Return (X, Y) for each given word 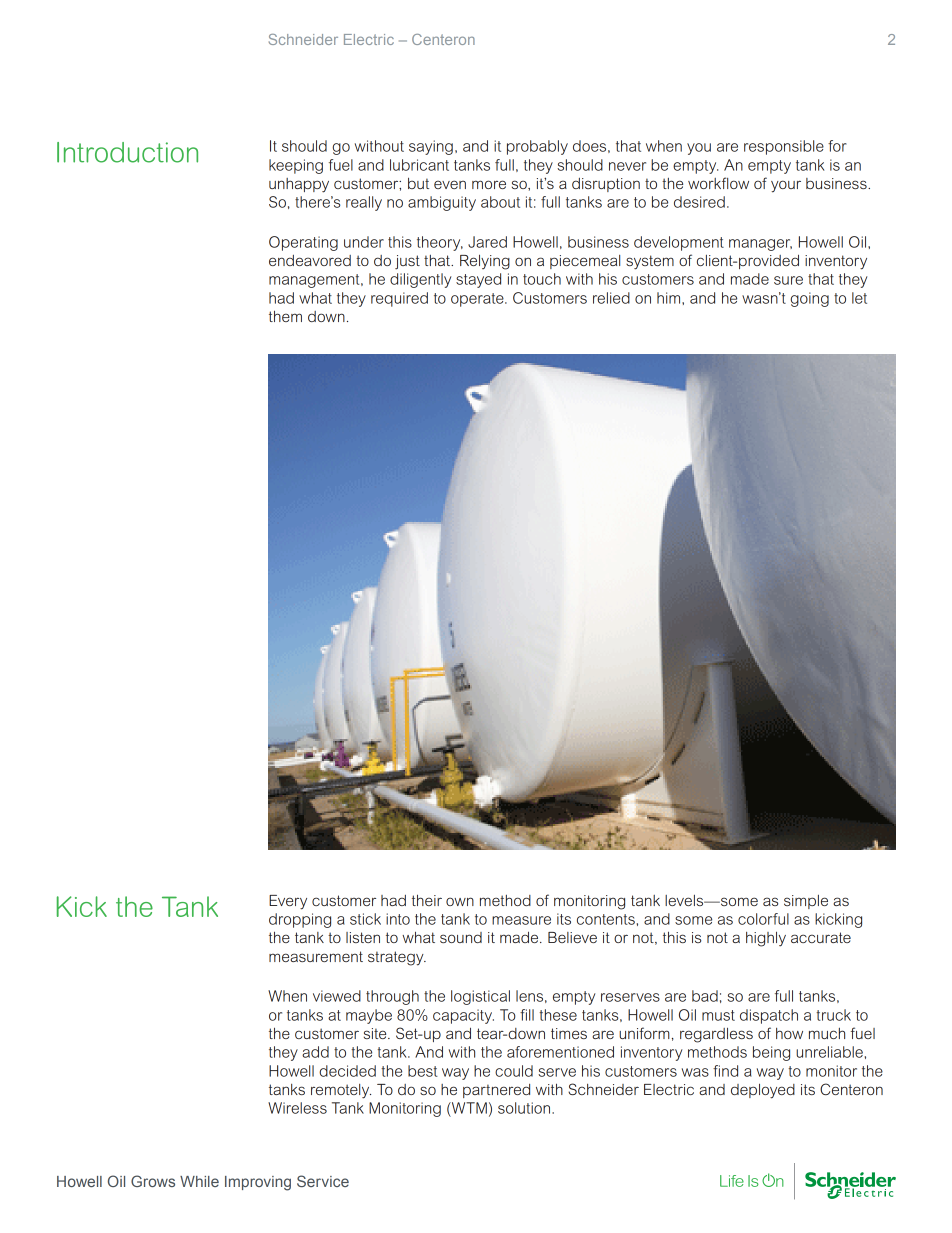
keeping (296, 166)
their (427, 900)
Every (288, 902)
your (786, 186)
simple (806, 902)
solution (525, 1108)
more (489, 184)
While (199, 1181)
